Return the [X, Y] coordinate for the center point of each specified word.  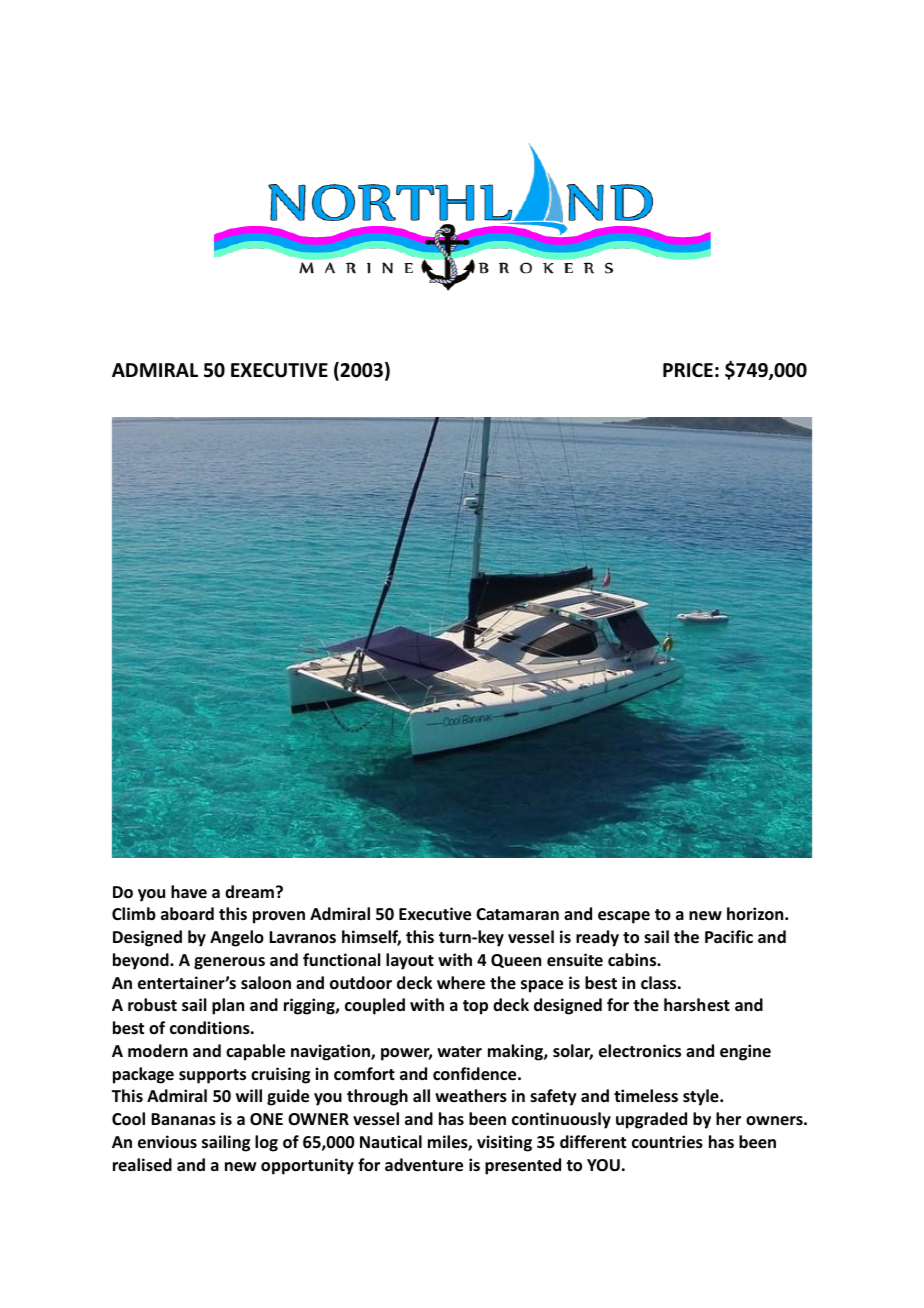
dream [249, 892]
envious [167, 1142]
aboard [187, 913]
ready [597, 938]
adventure [424, 1165]
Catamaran [517, 914]
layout [410, 961]
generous [229, 963]
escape [624, 917]
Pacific [729, 936]
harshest [697, 1005]
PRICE [688, 370]
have [189, 891]
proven [279, 917]
